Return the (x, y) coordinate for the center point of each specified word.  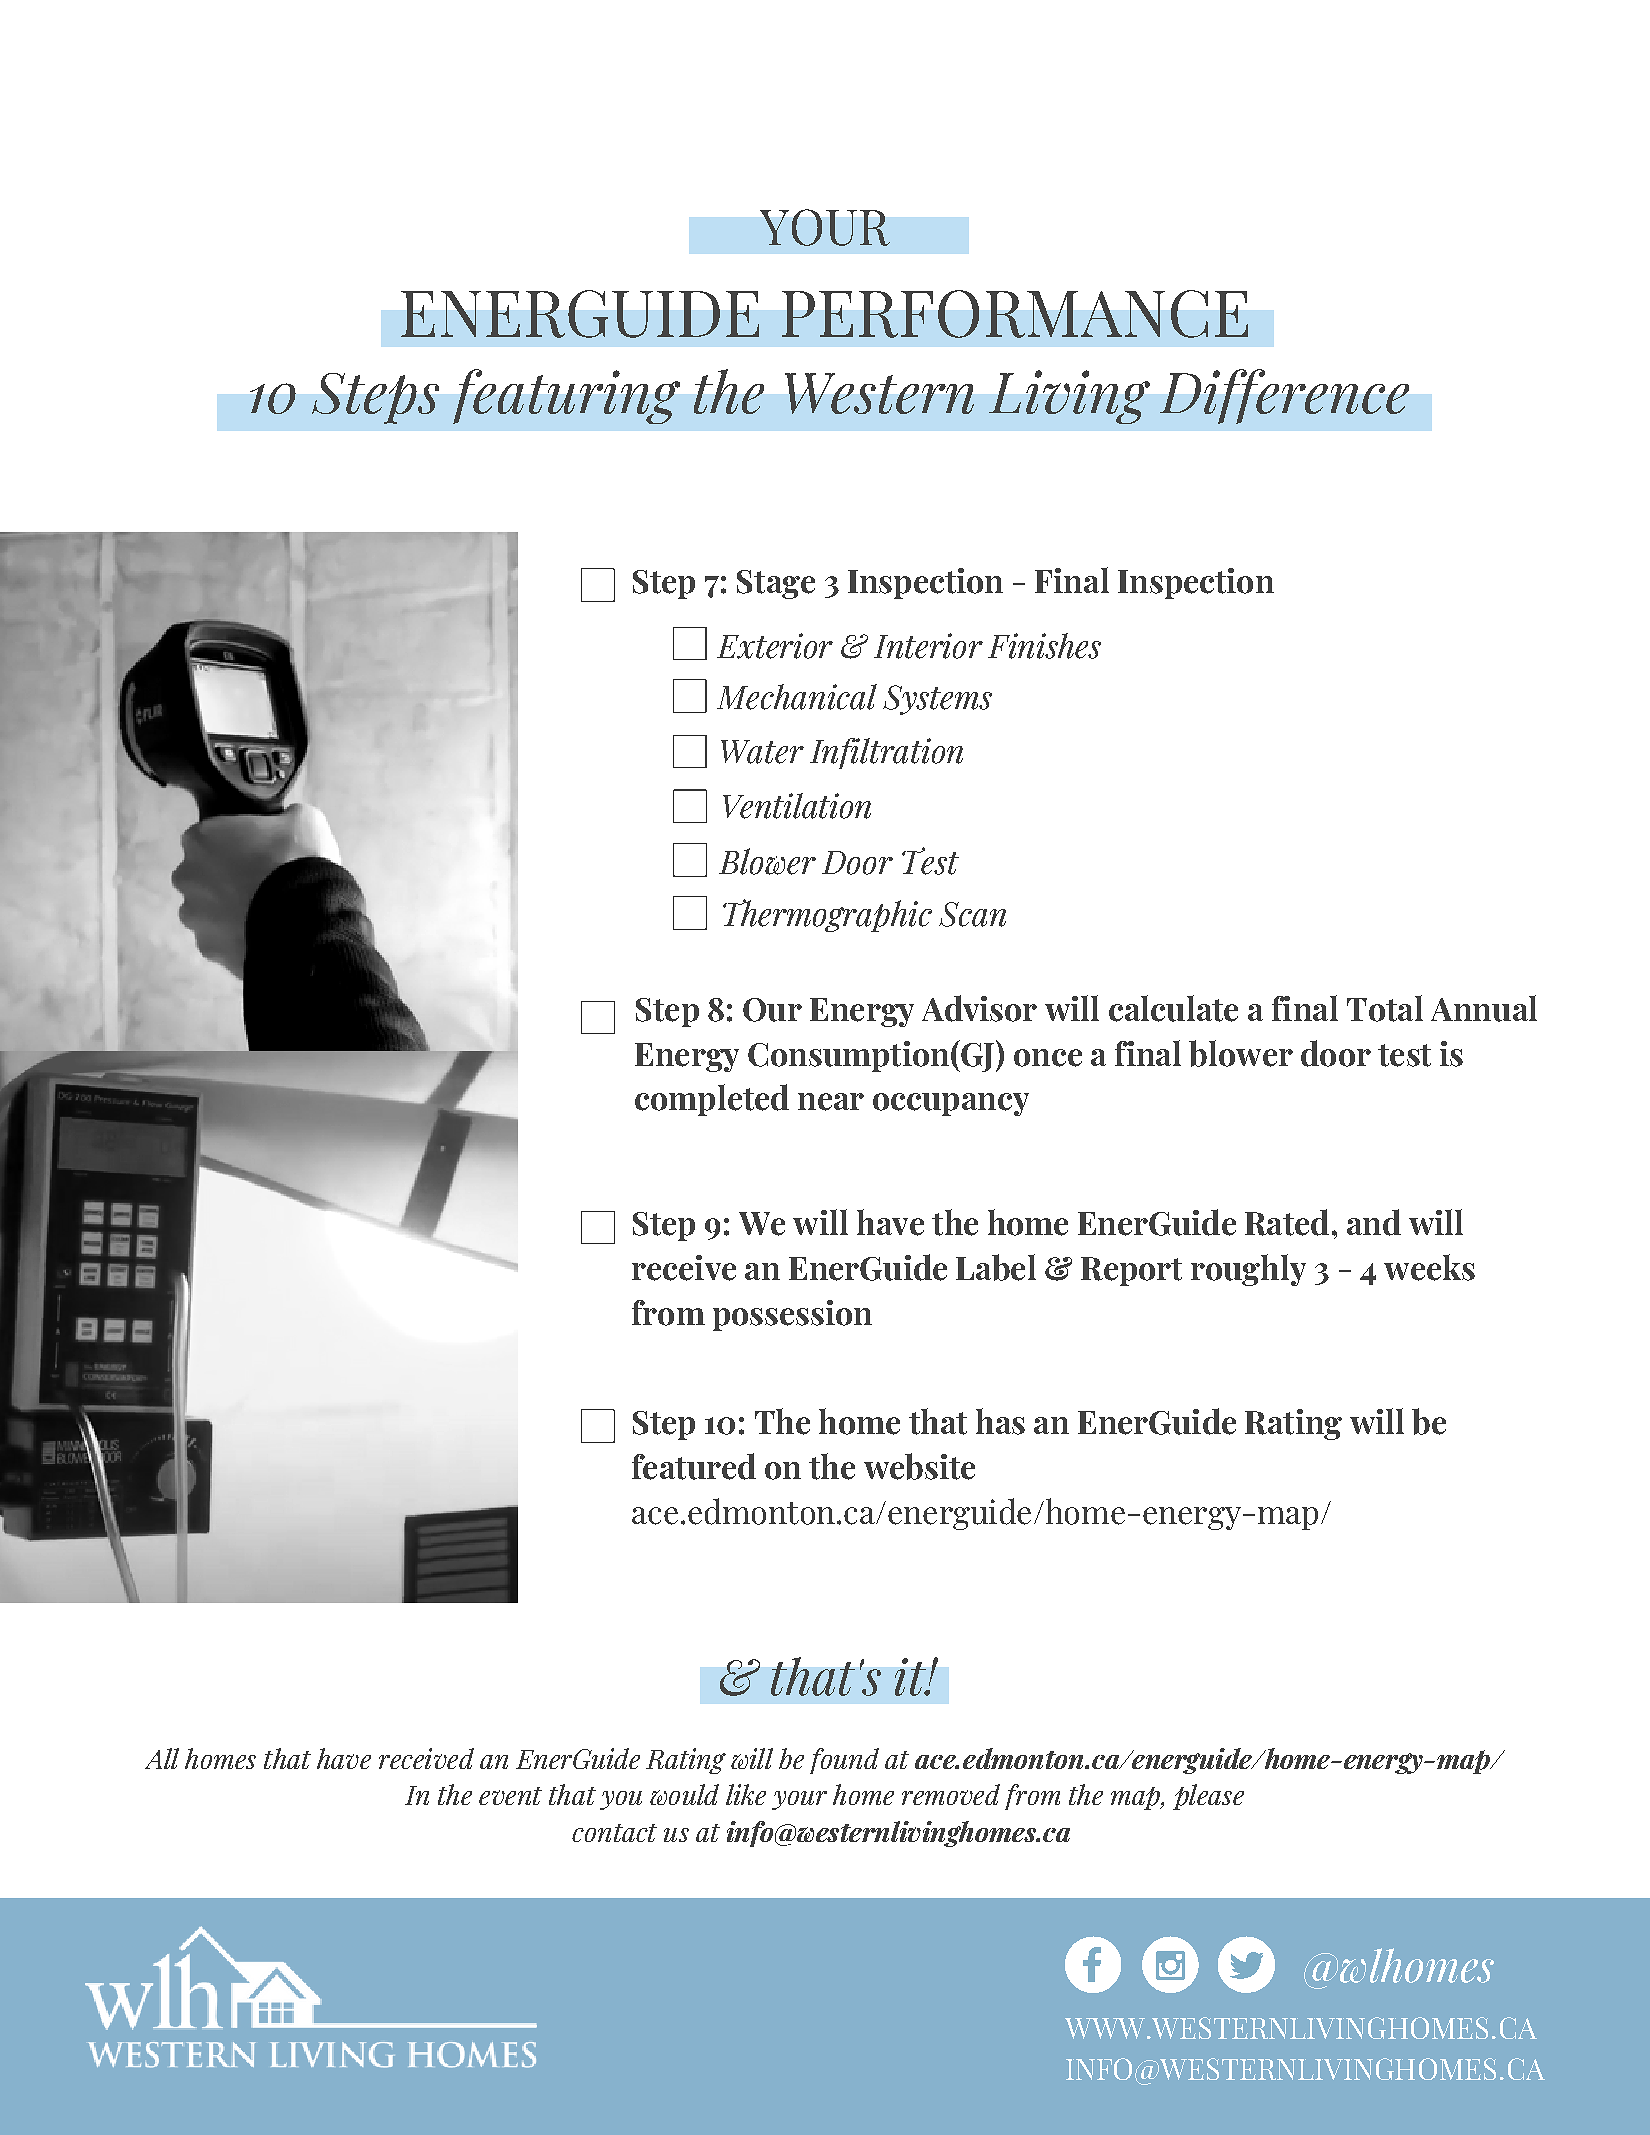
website (919, 1466)
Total (1385, 1008)
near (831, 1102)
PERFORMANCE (1015, 314)
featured (694, 1466)
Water (762, 752)
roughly (1248, 1270)
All (162, 1758)
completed (712, 1100)
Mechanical (797, 697)
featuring (566, 396)
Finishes (1044, 646)
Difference (1284, 396)
